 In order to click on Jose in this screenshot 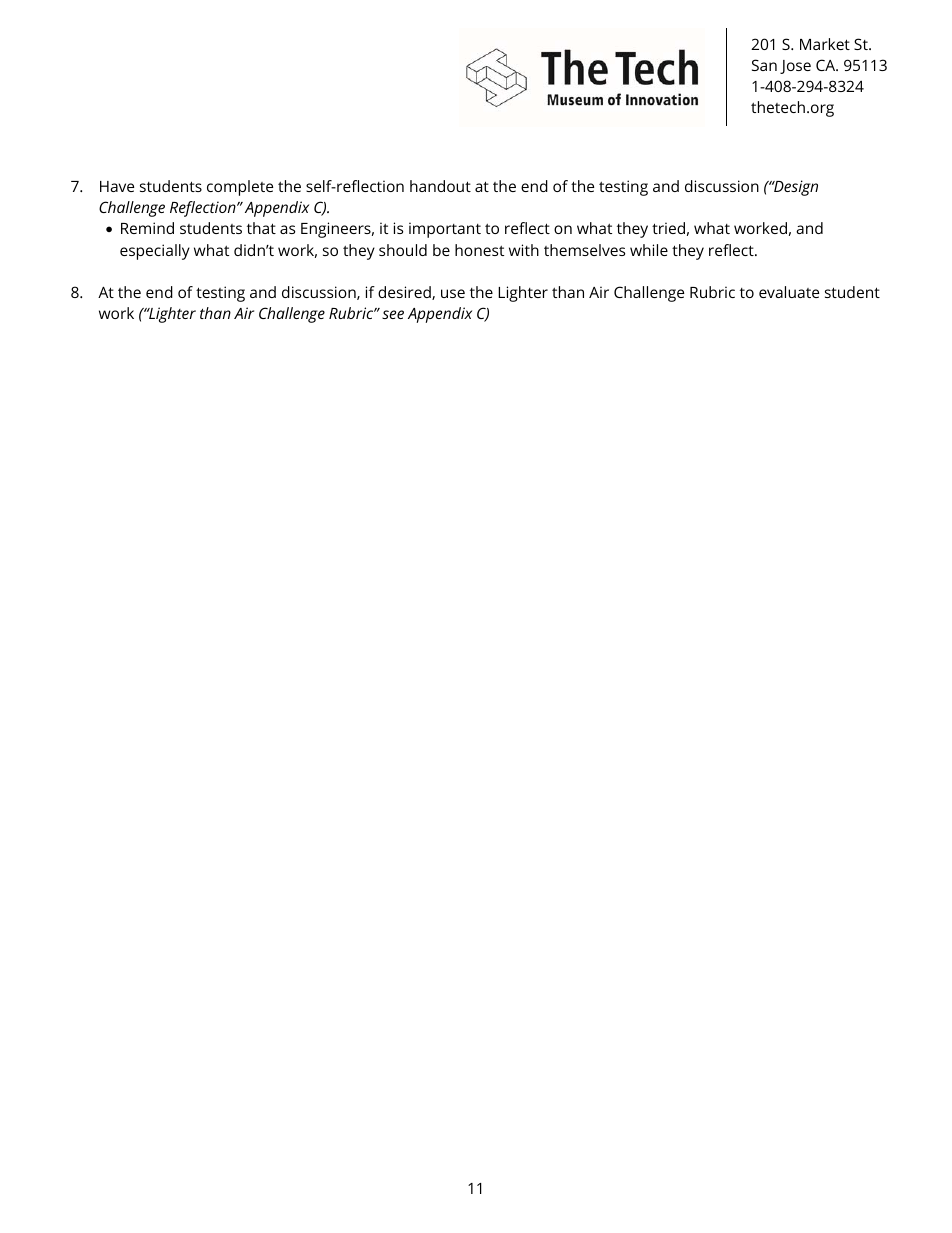, I will do `click(795, 67)`.
